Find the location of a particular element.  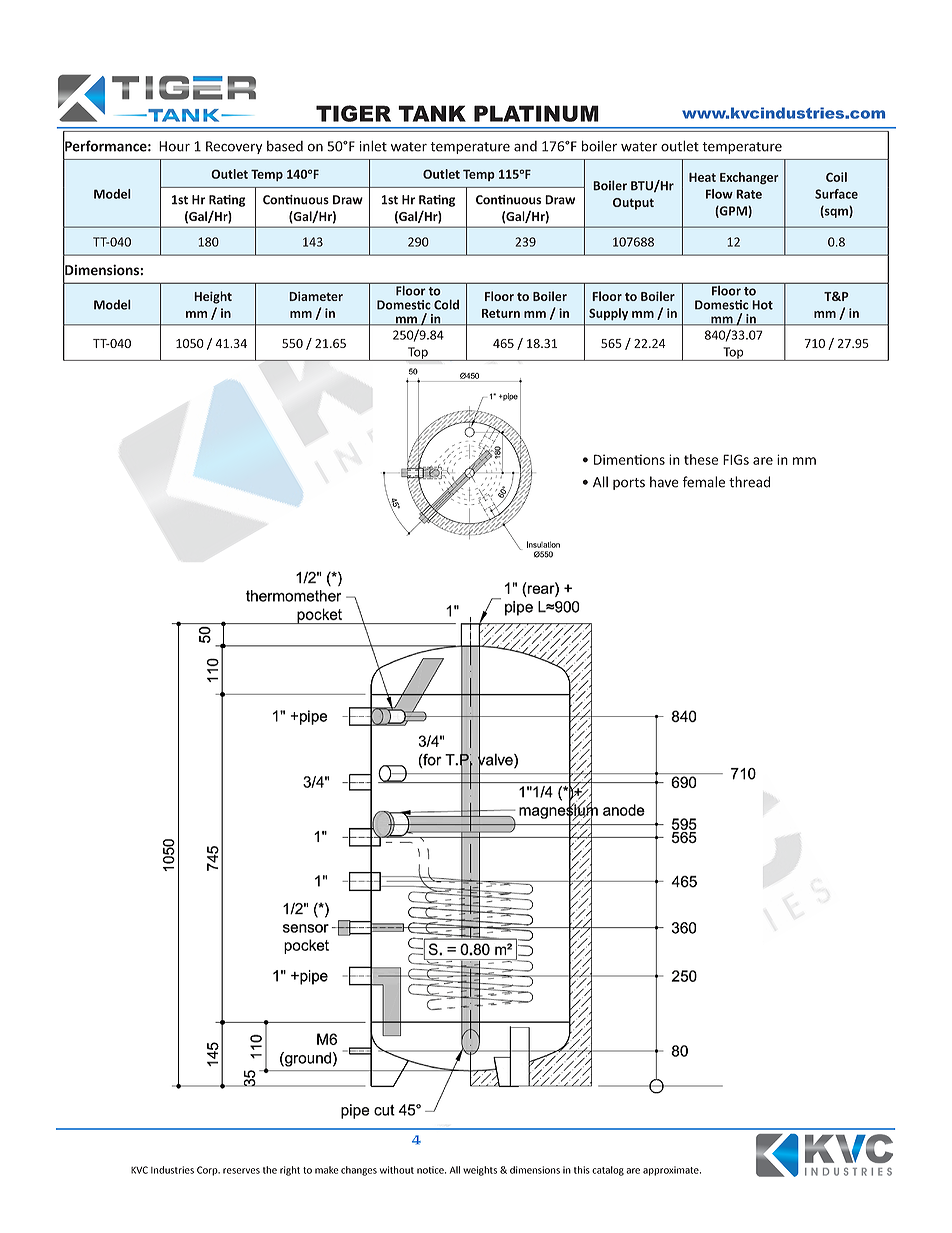

and is located at coordinates (525, 146).
